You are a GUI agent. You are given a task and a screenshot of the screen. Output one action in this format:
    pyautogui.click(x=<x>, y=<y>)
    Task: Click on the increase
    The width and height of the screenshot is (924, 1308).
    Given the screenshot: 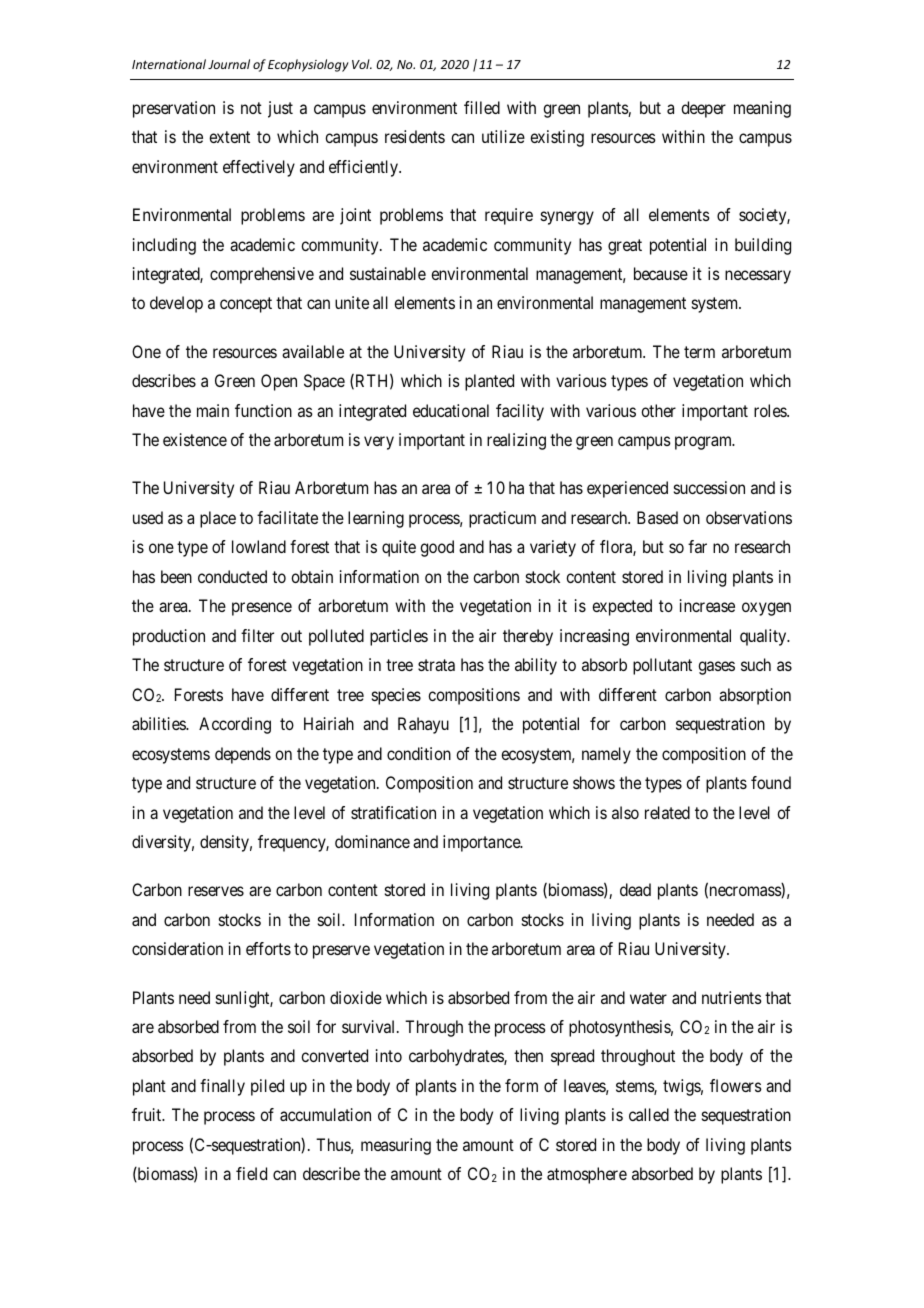 What is the action you would take?
    pyautogui.click(x=707, y=605)
